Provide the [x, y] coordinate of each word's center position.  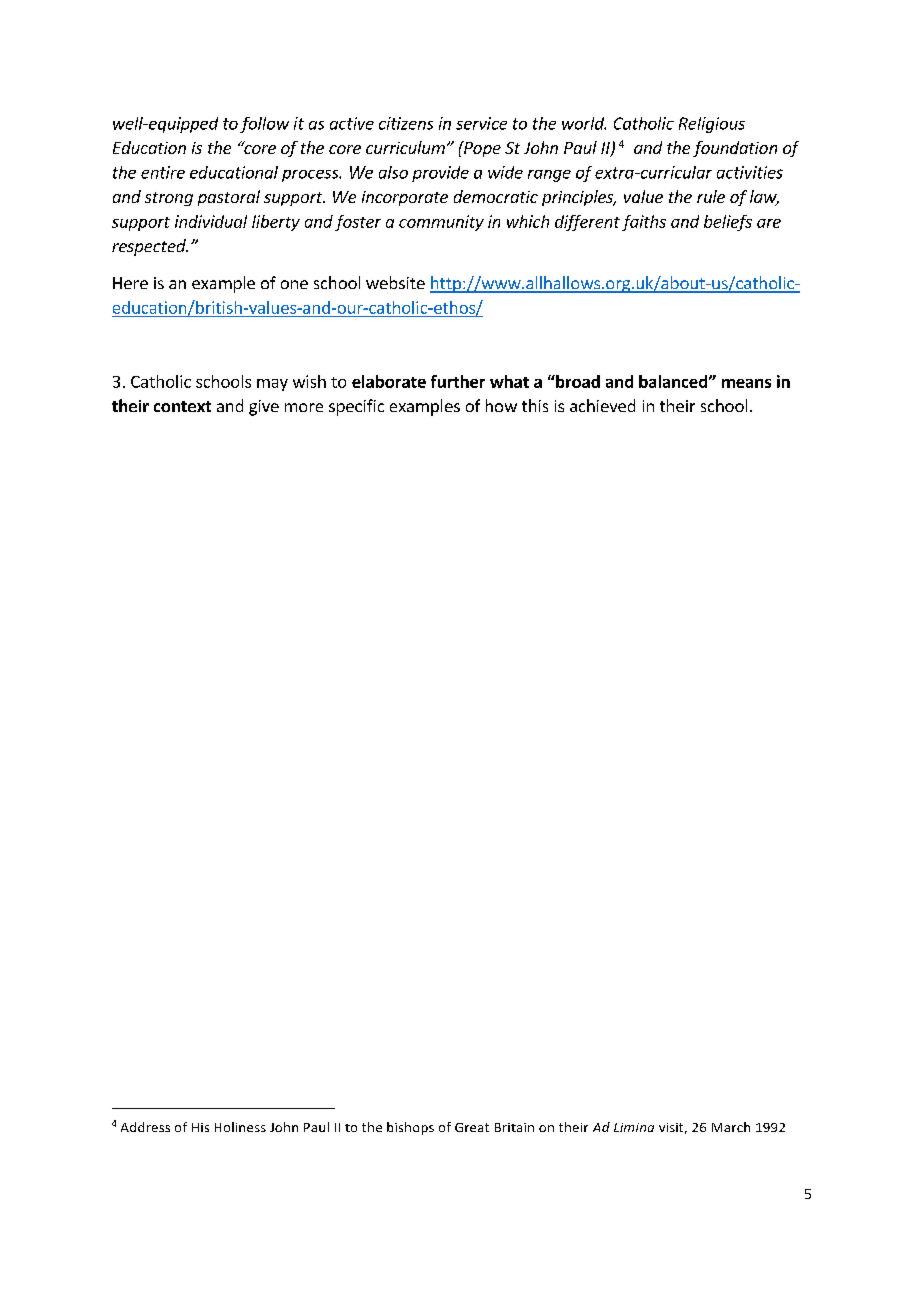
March [731, 1127]
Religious [712, 125]
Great [472, 1127]
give [264, 408]
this [535, 405]
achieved [602, 405]
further [458, 381]
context [182, 406]
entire [163, 172]
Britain [514, 1127]
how [501, 405]
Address [145, 1127]
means [746, 383]
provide [440, 174]
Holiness [240, 1127]
